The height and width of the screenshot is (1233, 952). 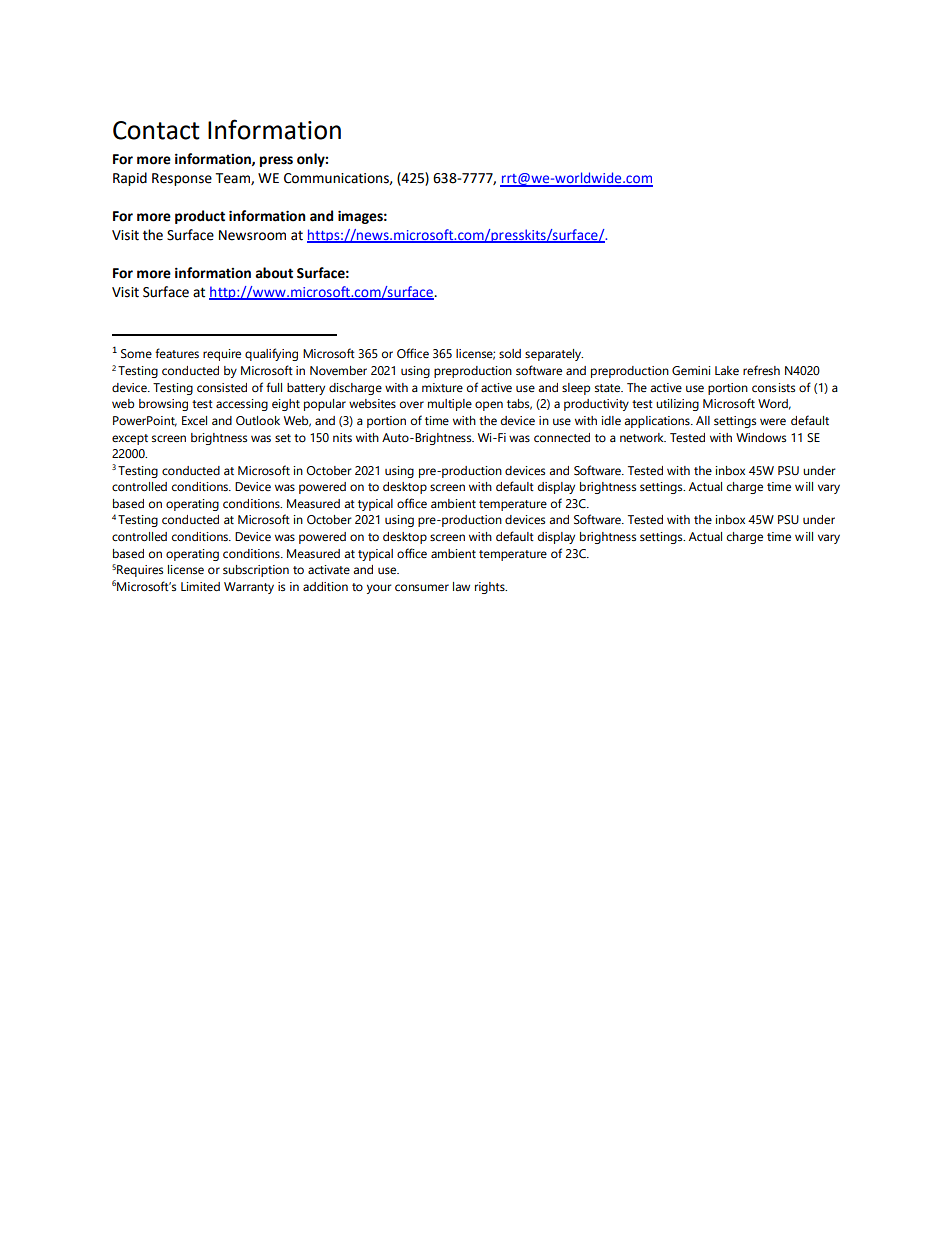 I want to click on Response, so click(x=182, y=179).
